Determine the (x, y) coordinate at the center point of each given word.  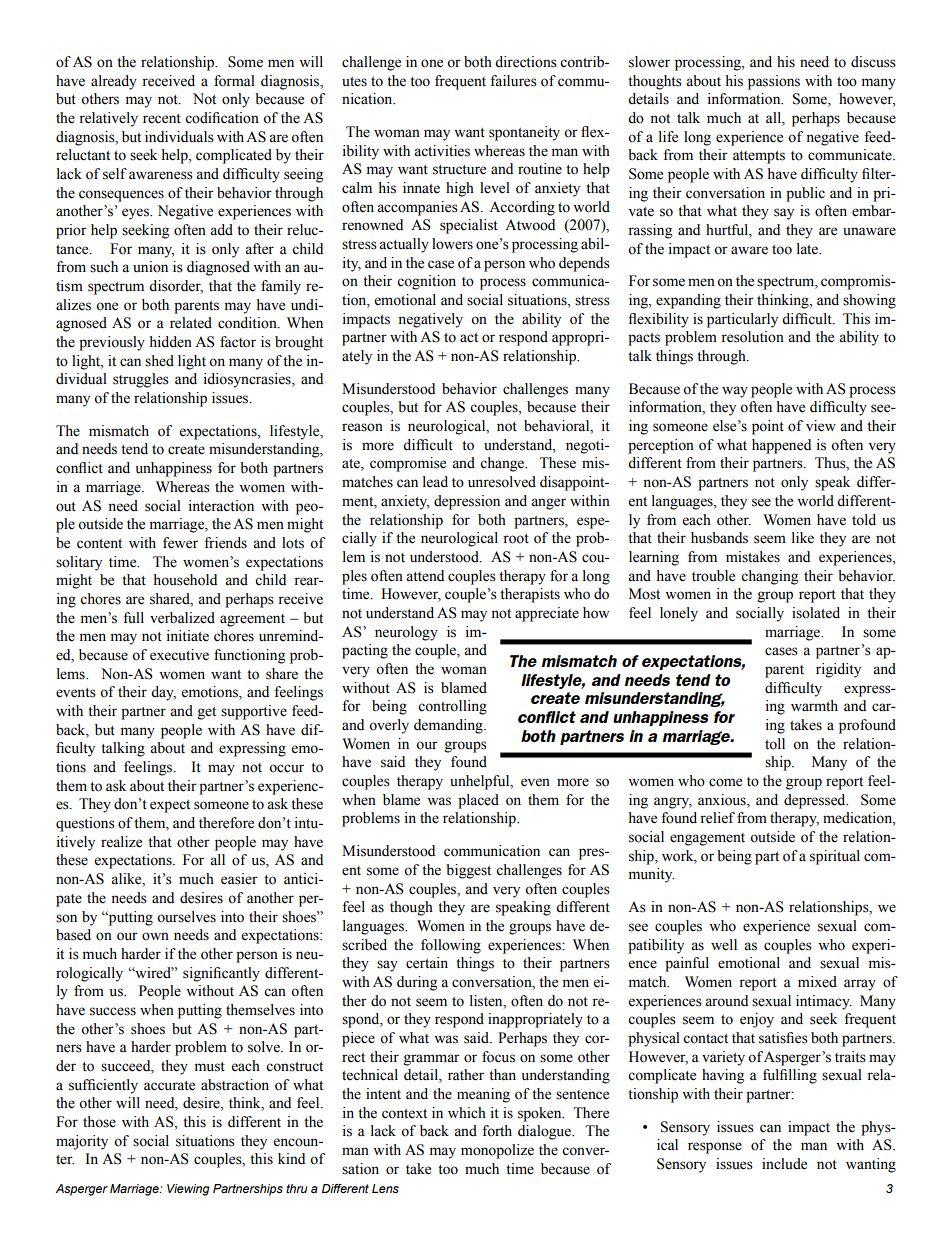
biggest (468, 871)
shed (159, 361)
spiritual (835, 857)
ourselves (186, 917)
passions (774, 82)
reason (362, 427)
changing (769, 577)
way (735, 392)
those (99, 1122)
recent (162, 119)
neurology (406, 633)
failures (513, 81)
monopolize (497, 1151)
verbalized (182, 618)
